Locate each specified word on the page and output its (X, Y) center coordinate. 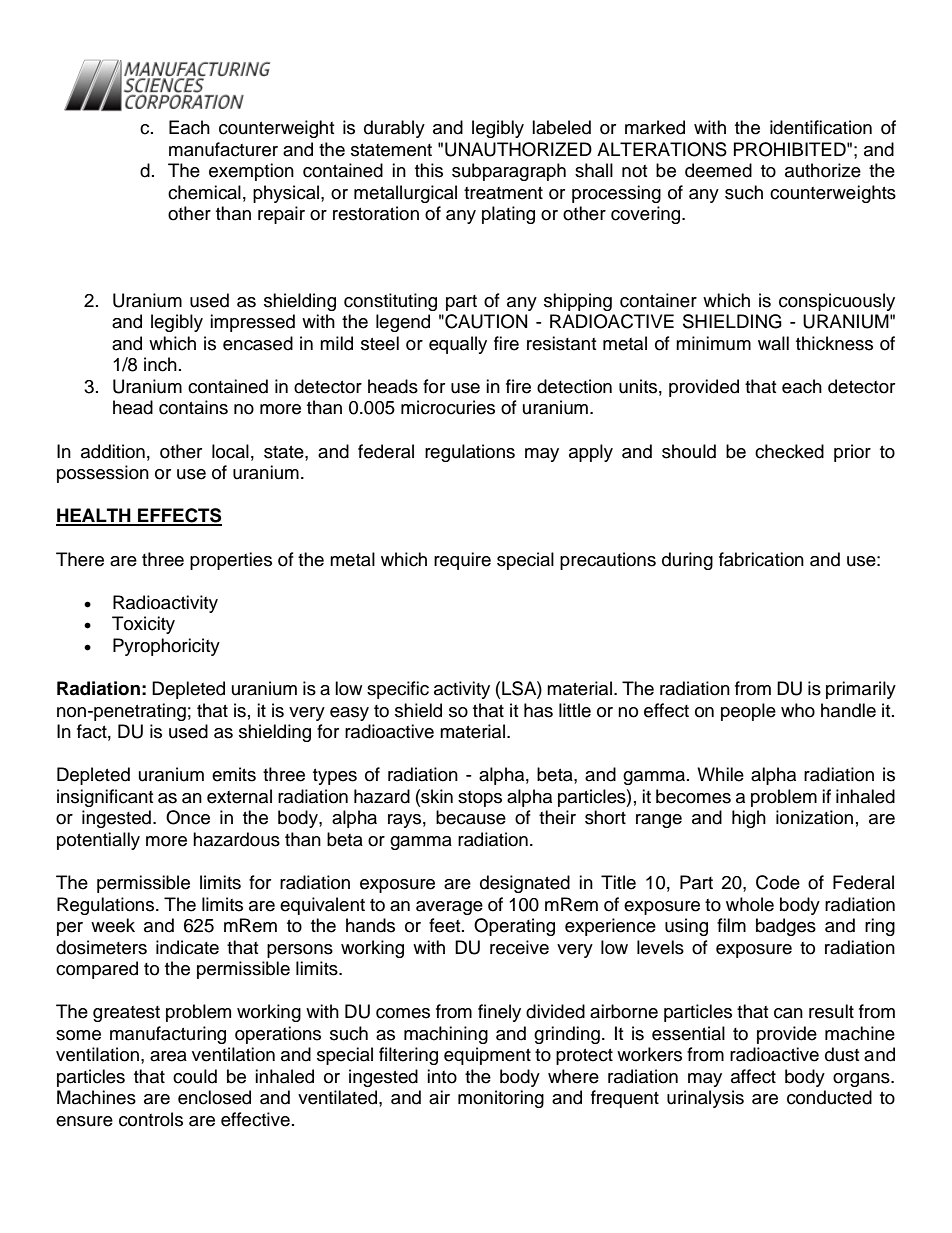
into (442, 1076)
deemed (718, 170)
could (195, 1076)
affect (753, 1076)
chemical (204, 192)
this (429, 170)
